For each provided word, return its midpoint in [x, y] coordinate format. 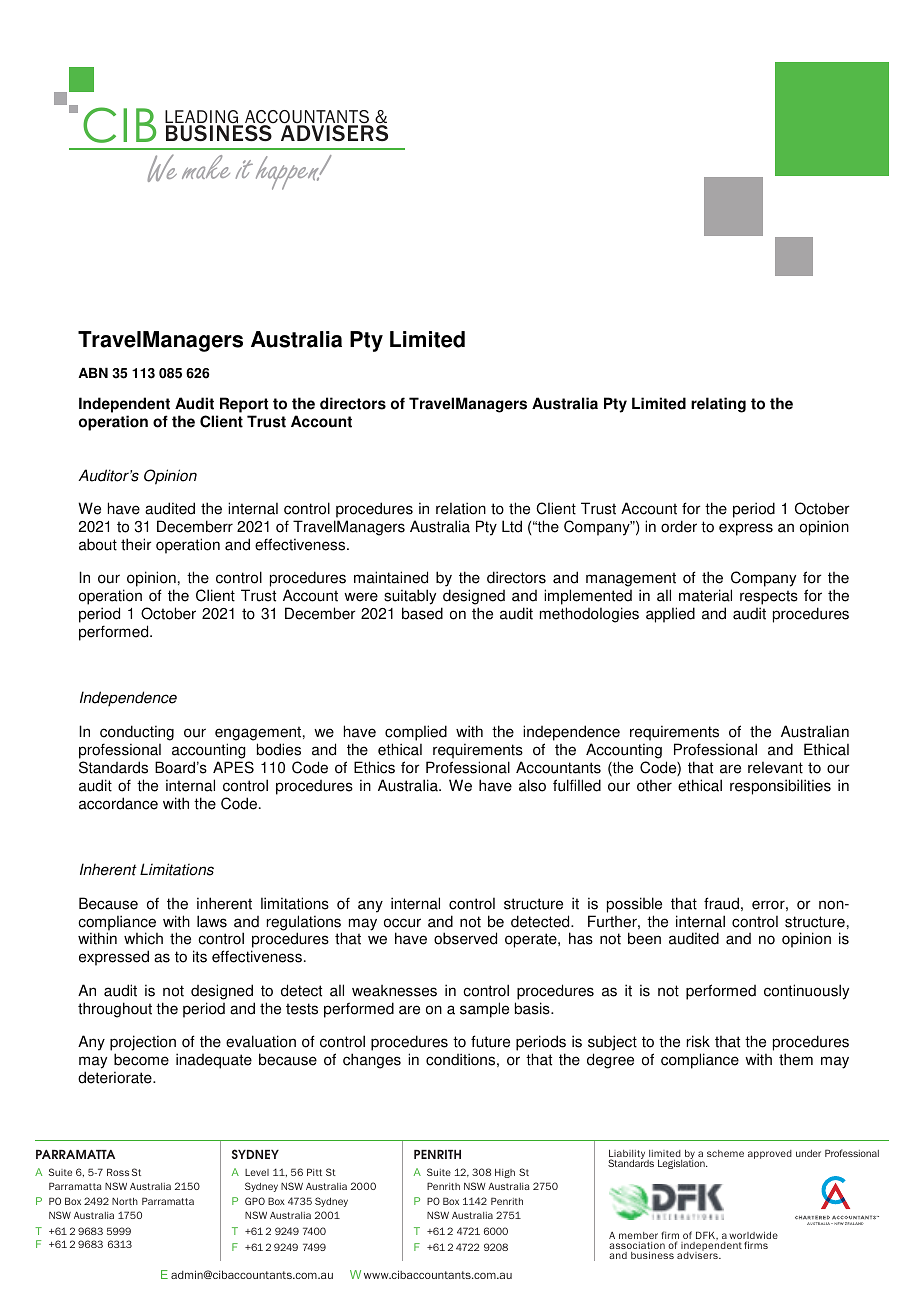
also [532, 785]
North [125, 1201]
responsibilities [780, 787]
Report [244, 405]
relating [718, 405]
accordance [118, 803]
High [505, 1173]
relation [461, 508]
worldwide [753, 1236]
